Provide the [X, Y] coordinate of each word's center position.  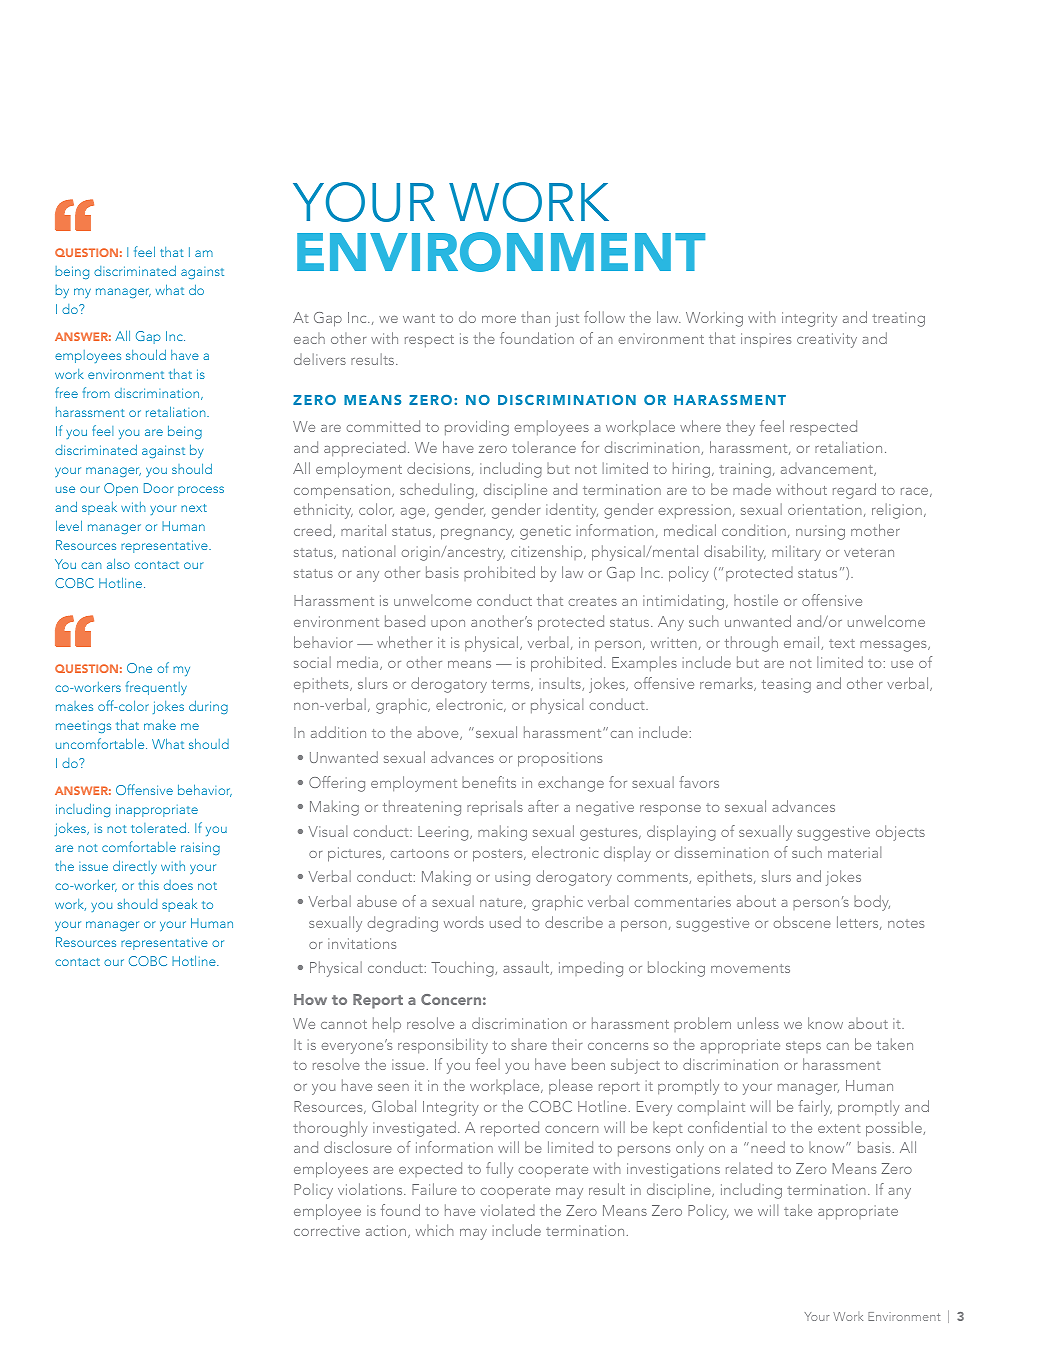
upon [448, 625]
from [96, 392]
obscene [802, 922]
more [499, 319]
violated [508, 1210]
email [803, 643]
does [178, 885]
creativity [827, 340]
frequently [156, 688]
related [749, 1168]
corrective [327, 1230]
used [505, 922]
